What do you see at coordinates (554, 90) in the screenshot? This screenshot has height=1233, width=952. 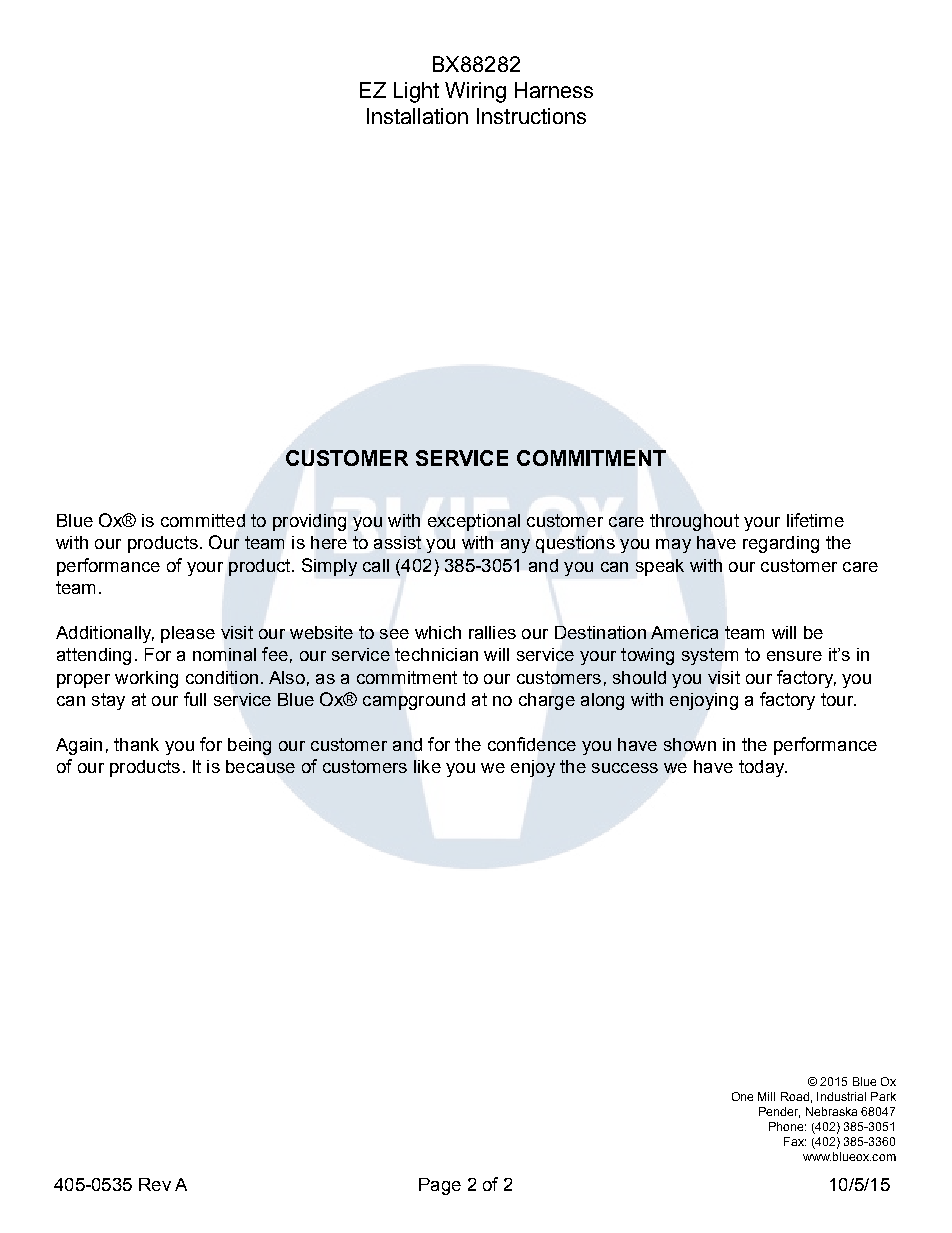 I see `Harness` at bounding box center [554, 90].
